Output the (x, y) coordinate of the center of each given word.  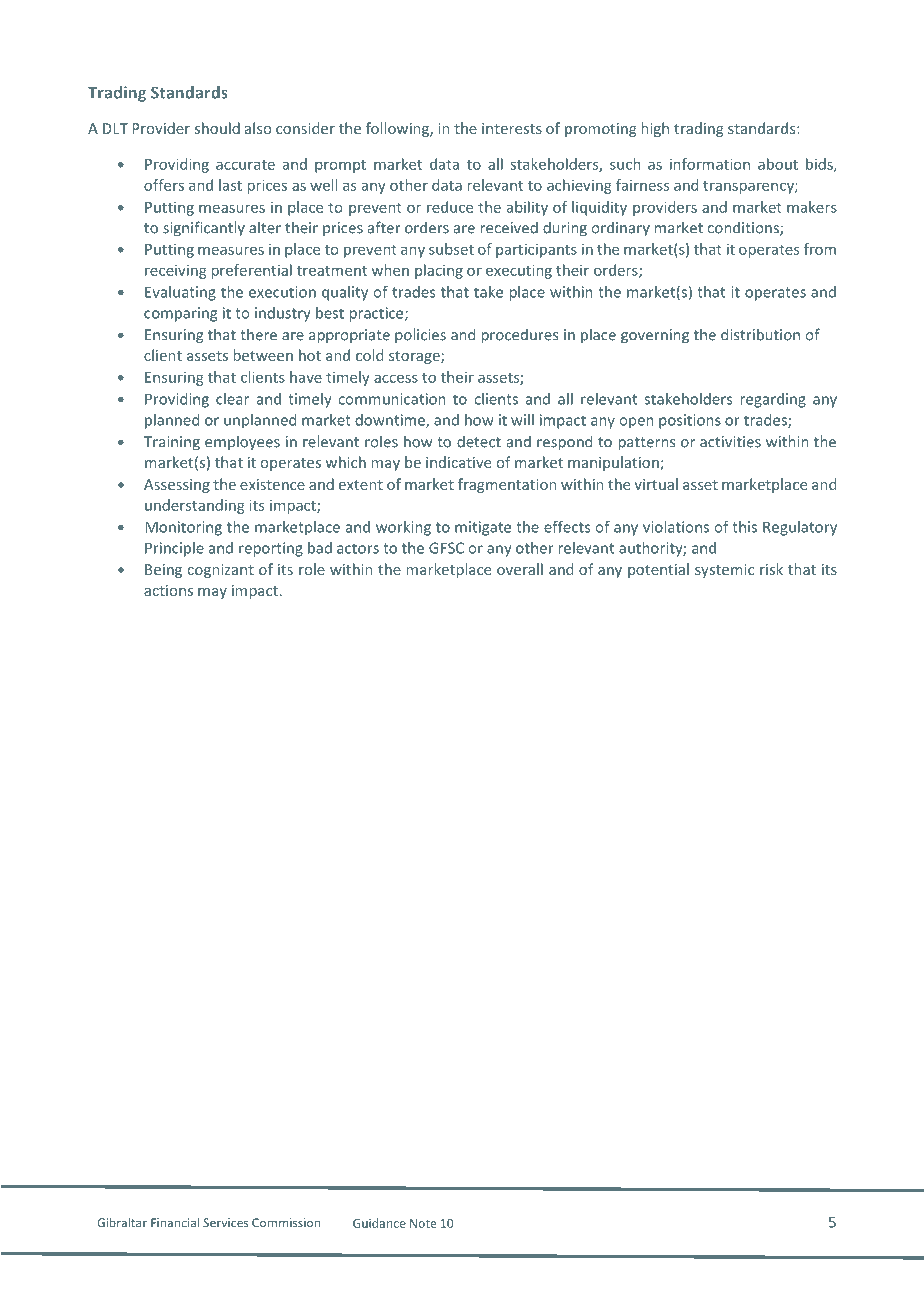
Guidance (379, 1223)
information (710, 164)
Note (423, 1223)
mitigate (483, 528)
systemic (724, 571)
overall (520, 569)
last (230, 185)
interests (512, 128)
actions (168, 590)
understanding (194, 506)
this (744, 527)
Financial (175, 1223)
